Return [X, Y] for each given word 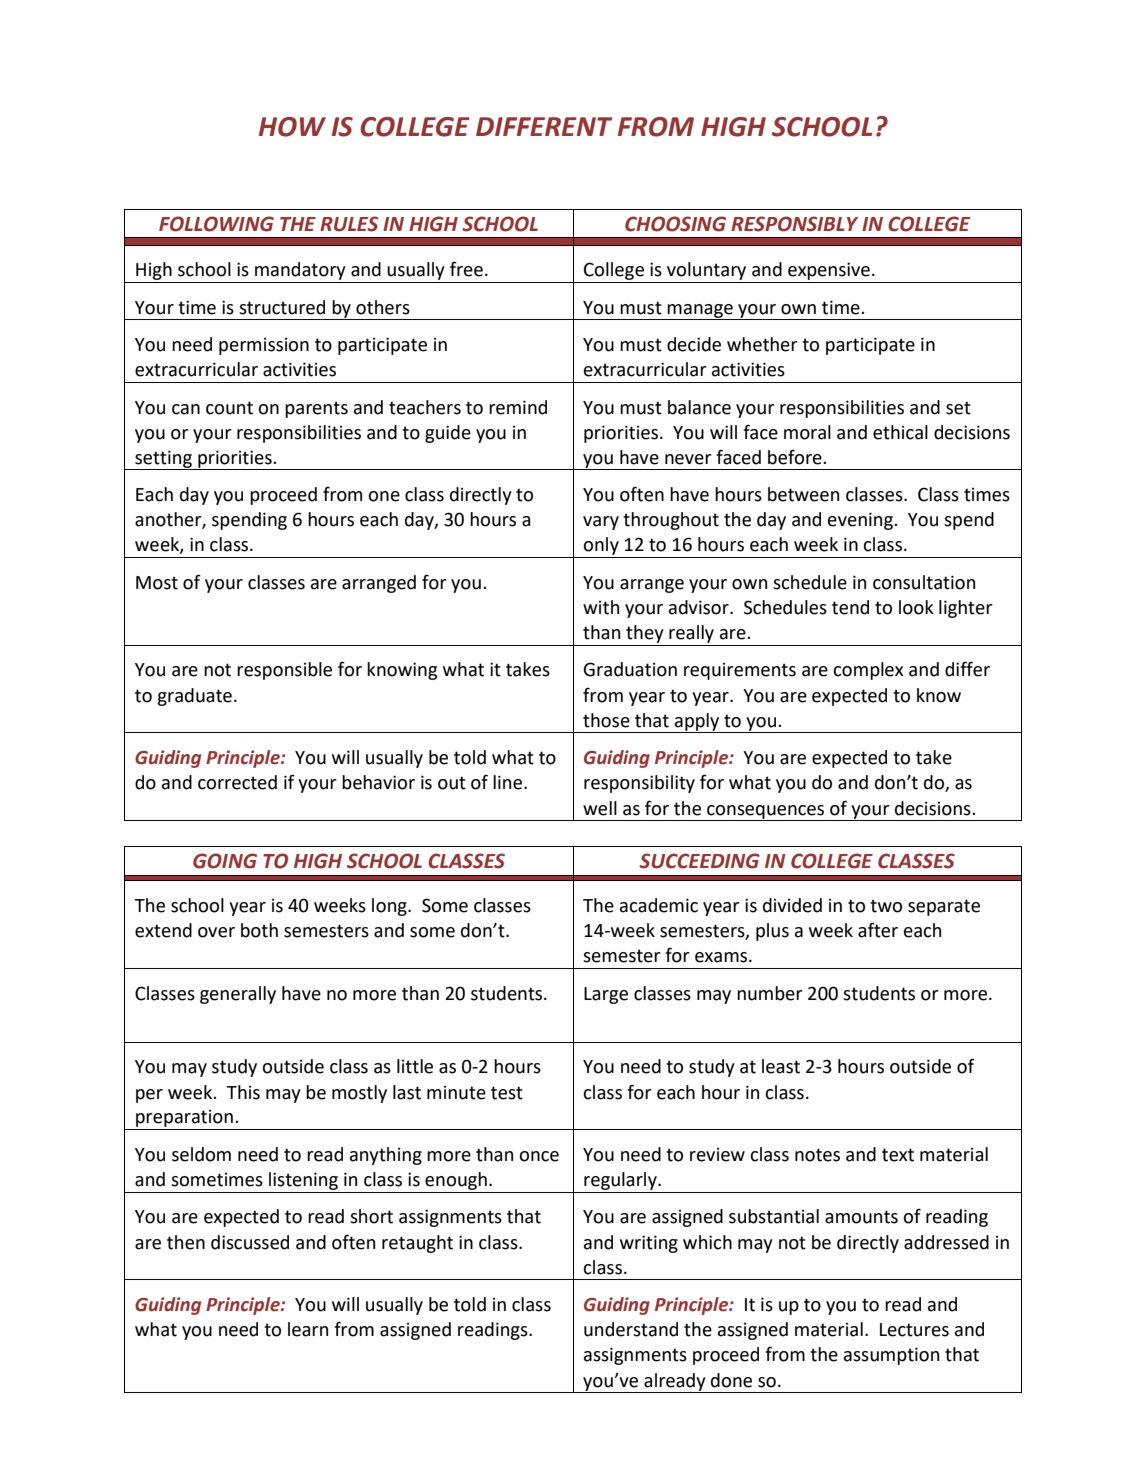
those [606, 720]
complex [868, 671]
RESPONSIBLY [794, 224]
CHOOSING [675, 224]
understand [631, 1329]
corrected [237, 782]
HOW [292, 127]
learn [308, 1329]
